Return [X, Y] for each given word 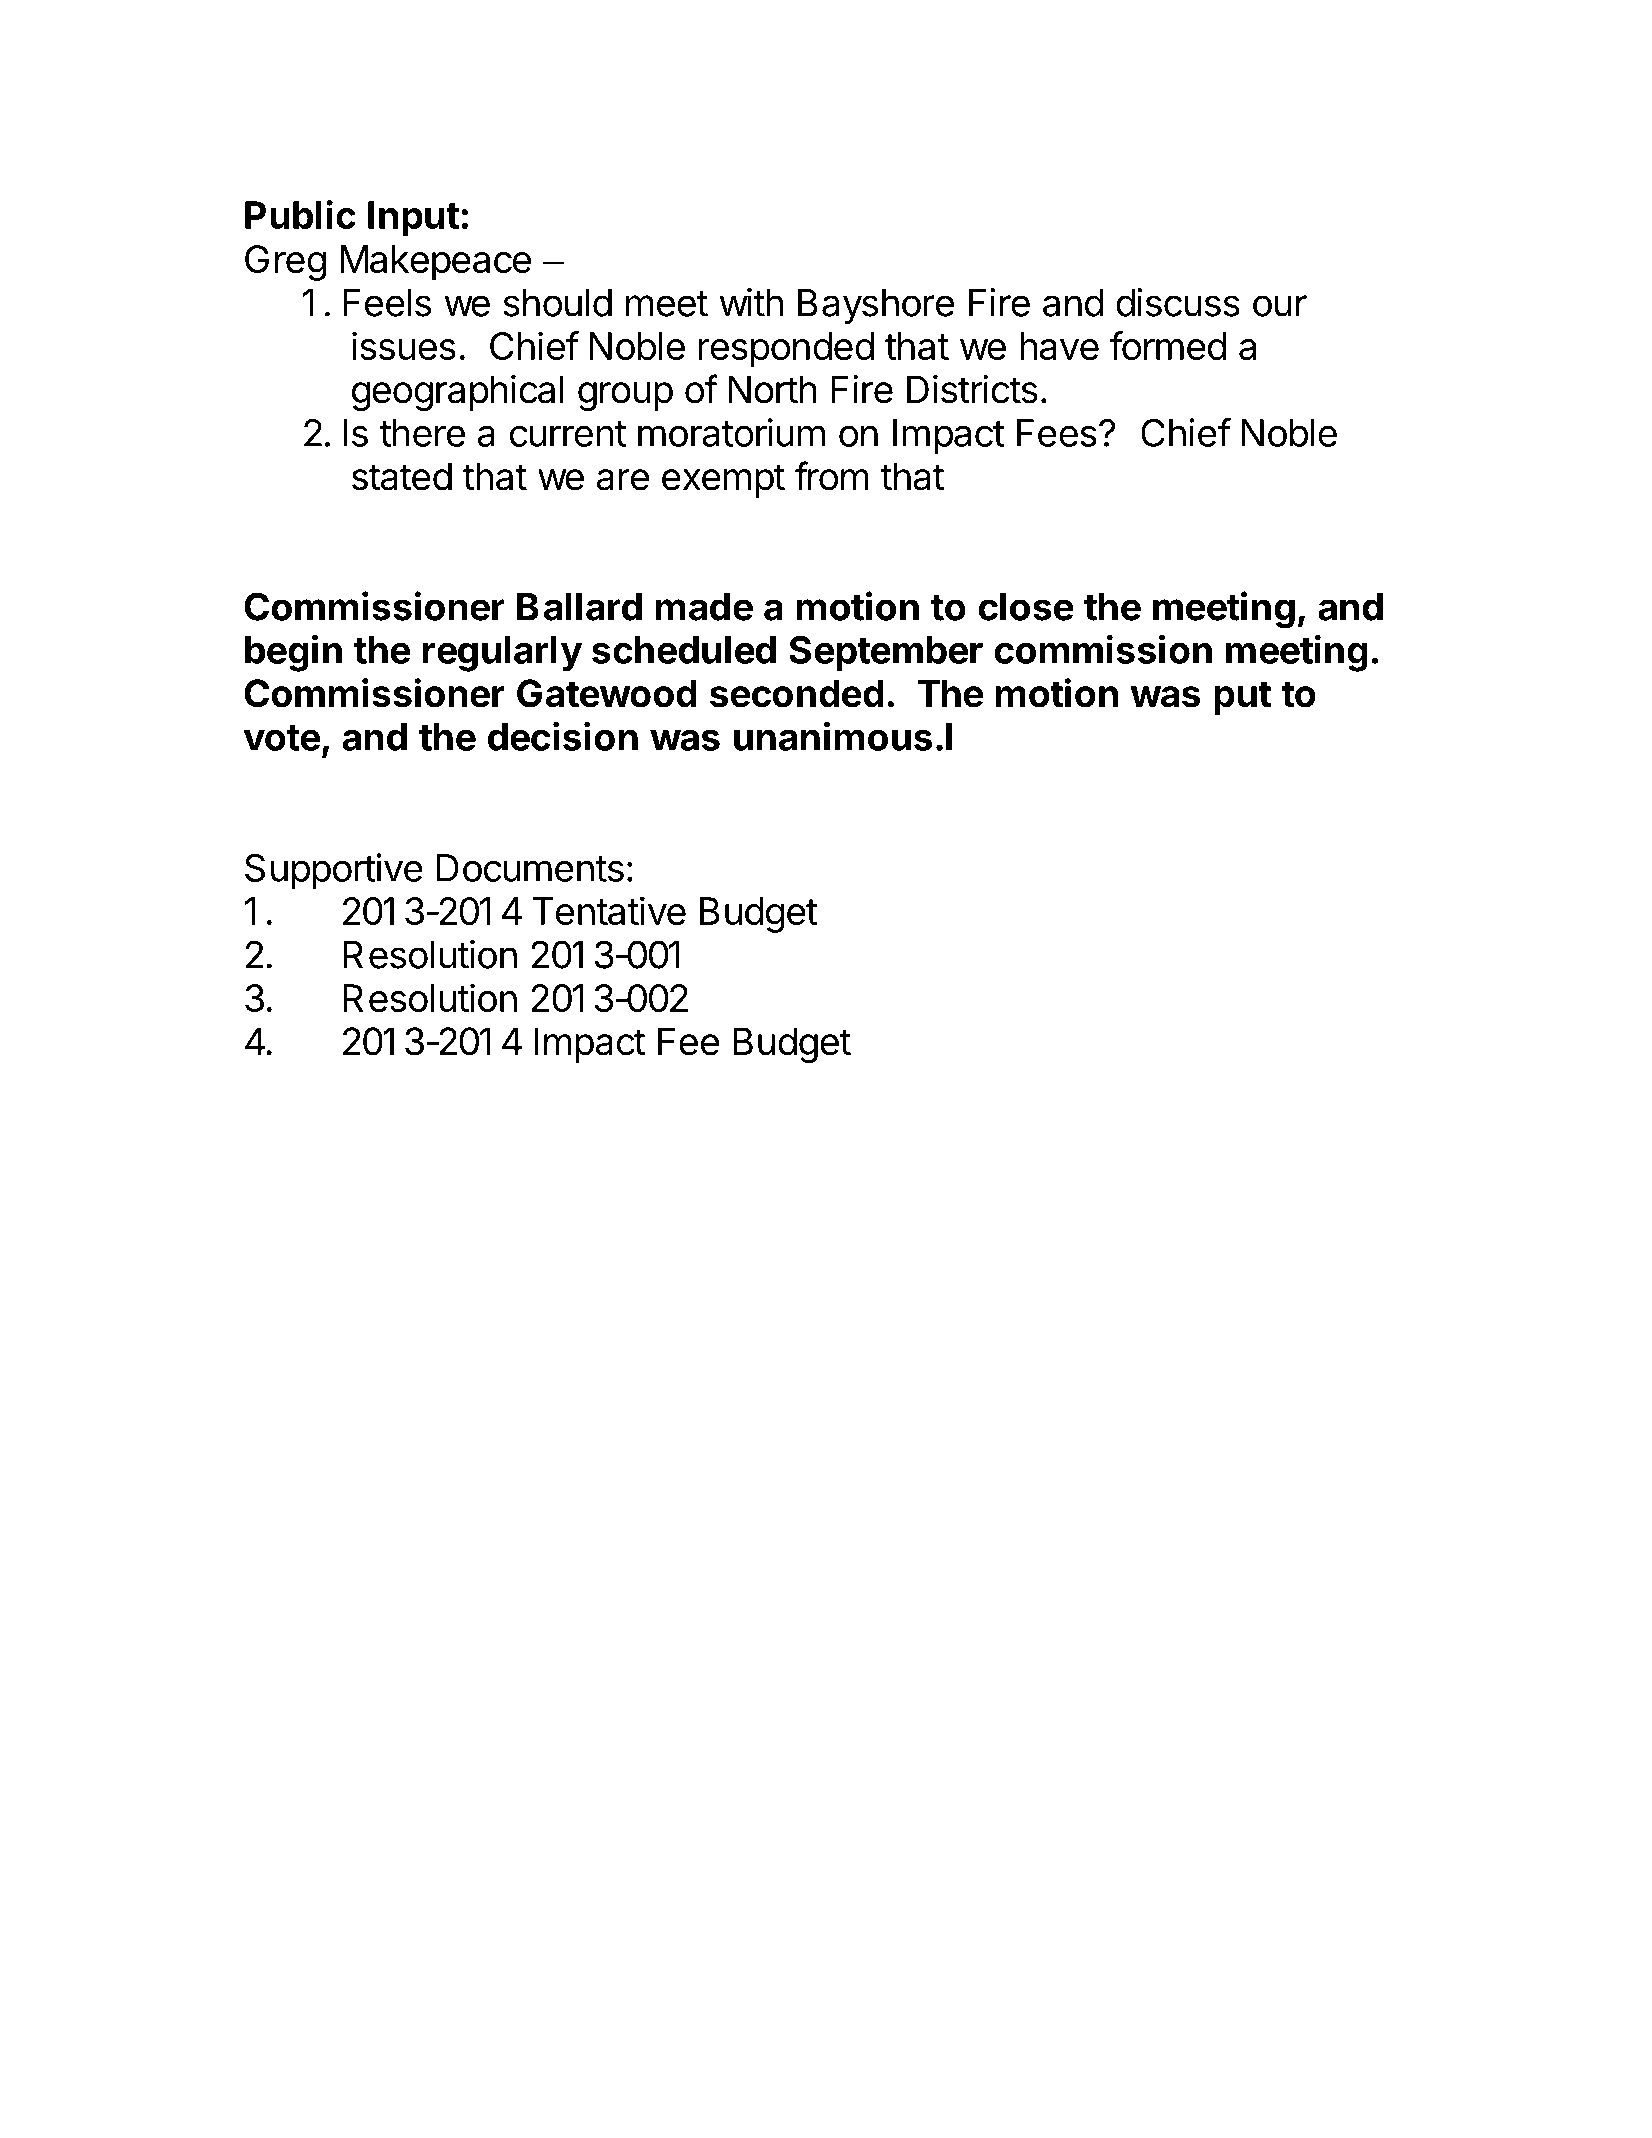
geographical [458, 393]
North [772, 389]
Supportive [334, 871]
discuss [1178, 302]
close [1026, 607]
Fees [1057, 433]
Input [413, 219]
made [704, 607]
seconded [797, 693]
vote [282, 738]
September [886, 653]
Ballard [579, 607]
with [751, 302]
